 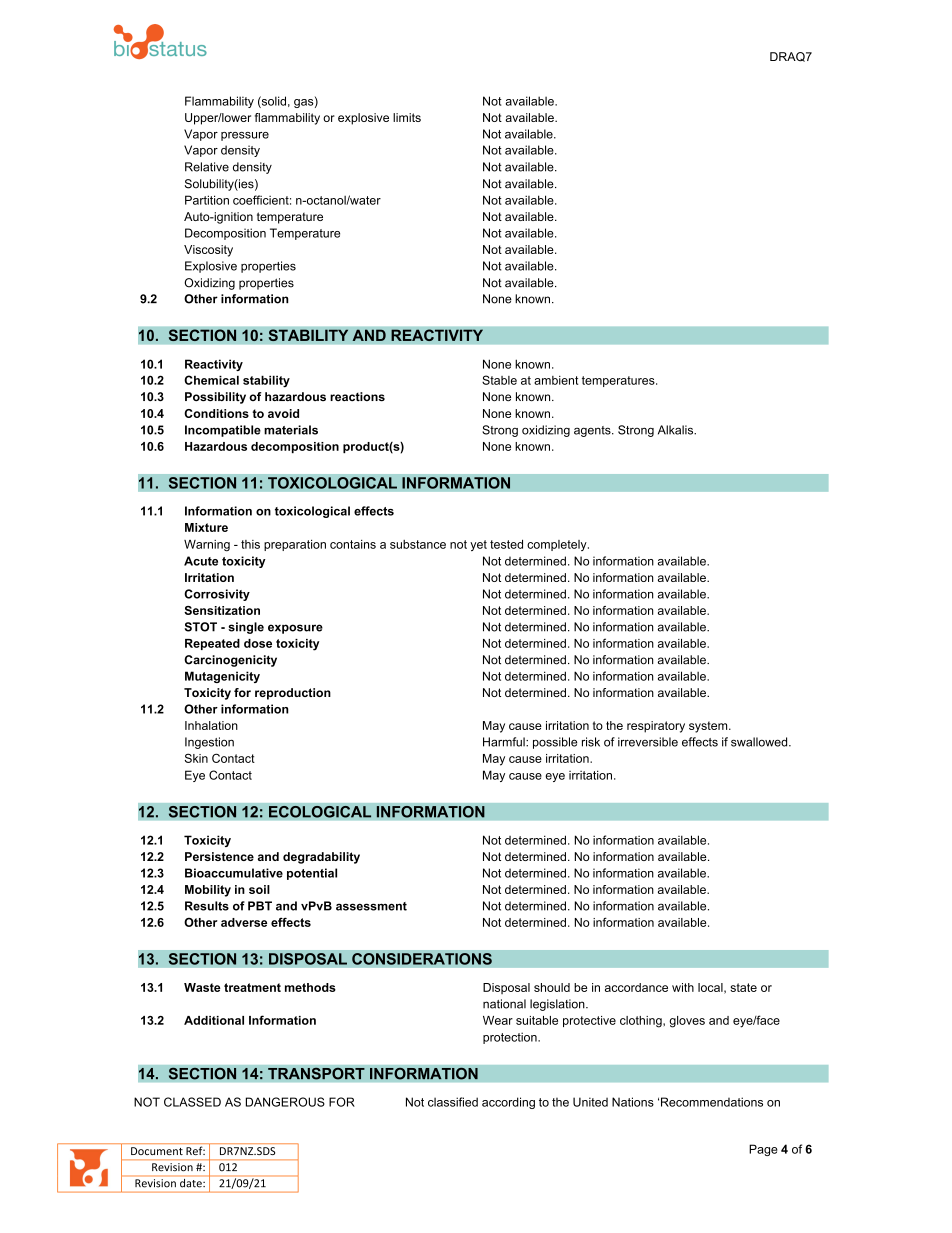 What do you see at coordinates (195, 1150) in the document?
I see `Ref` at bounding box center [195, 1150].
